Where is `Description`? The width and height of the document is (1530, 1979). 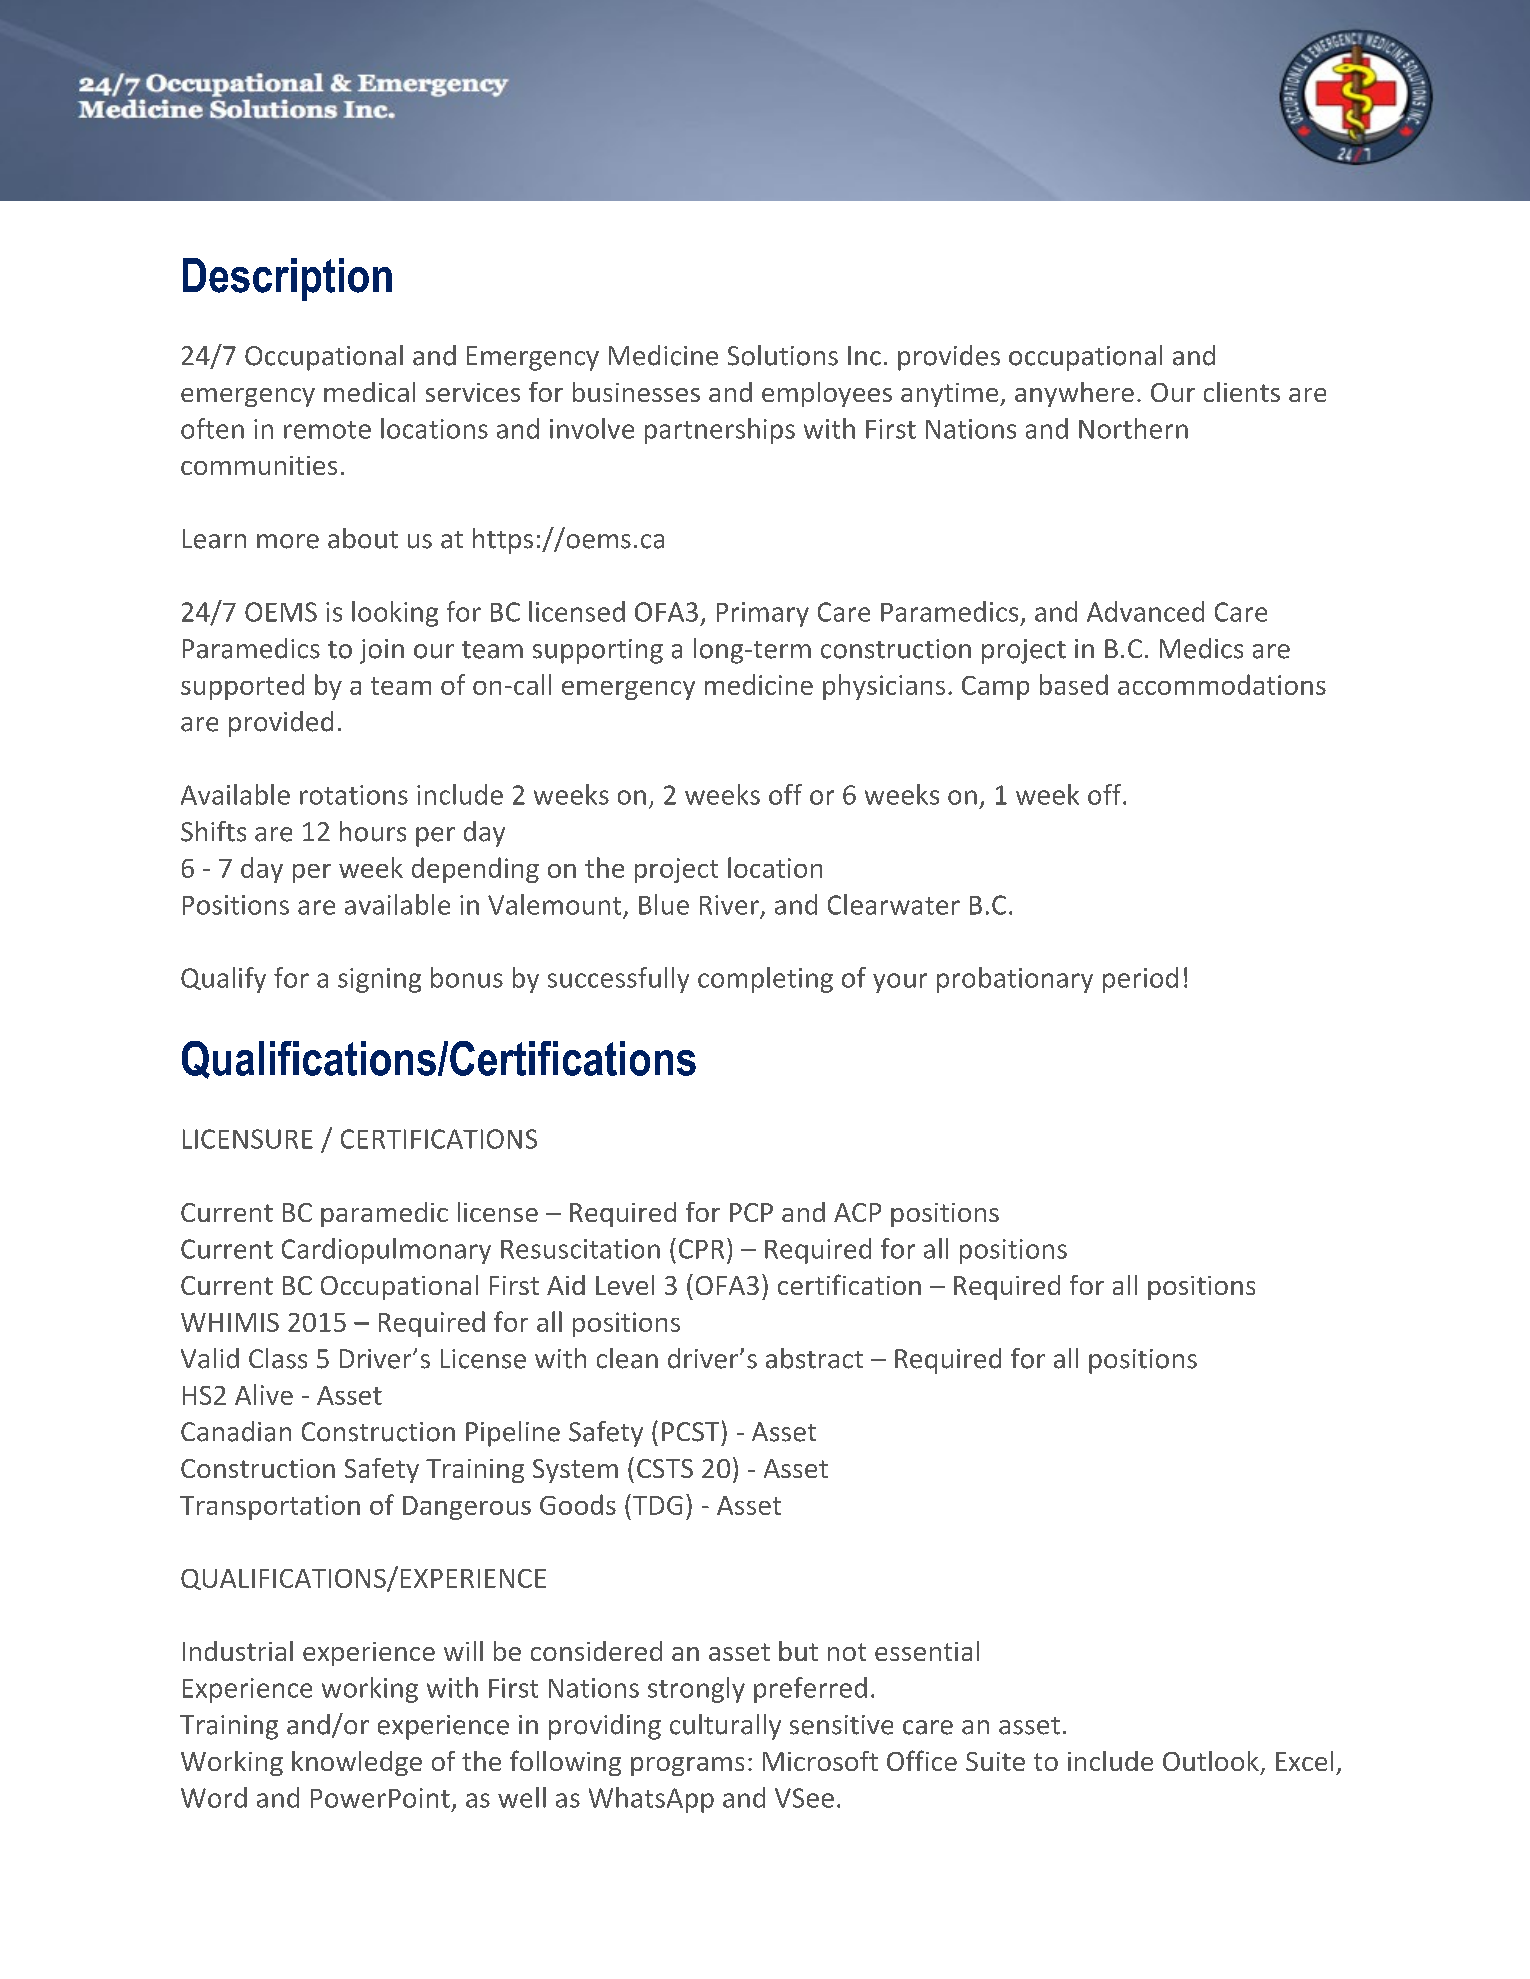 Description is located at coordinates (287, 279).
